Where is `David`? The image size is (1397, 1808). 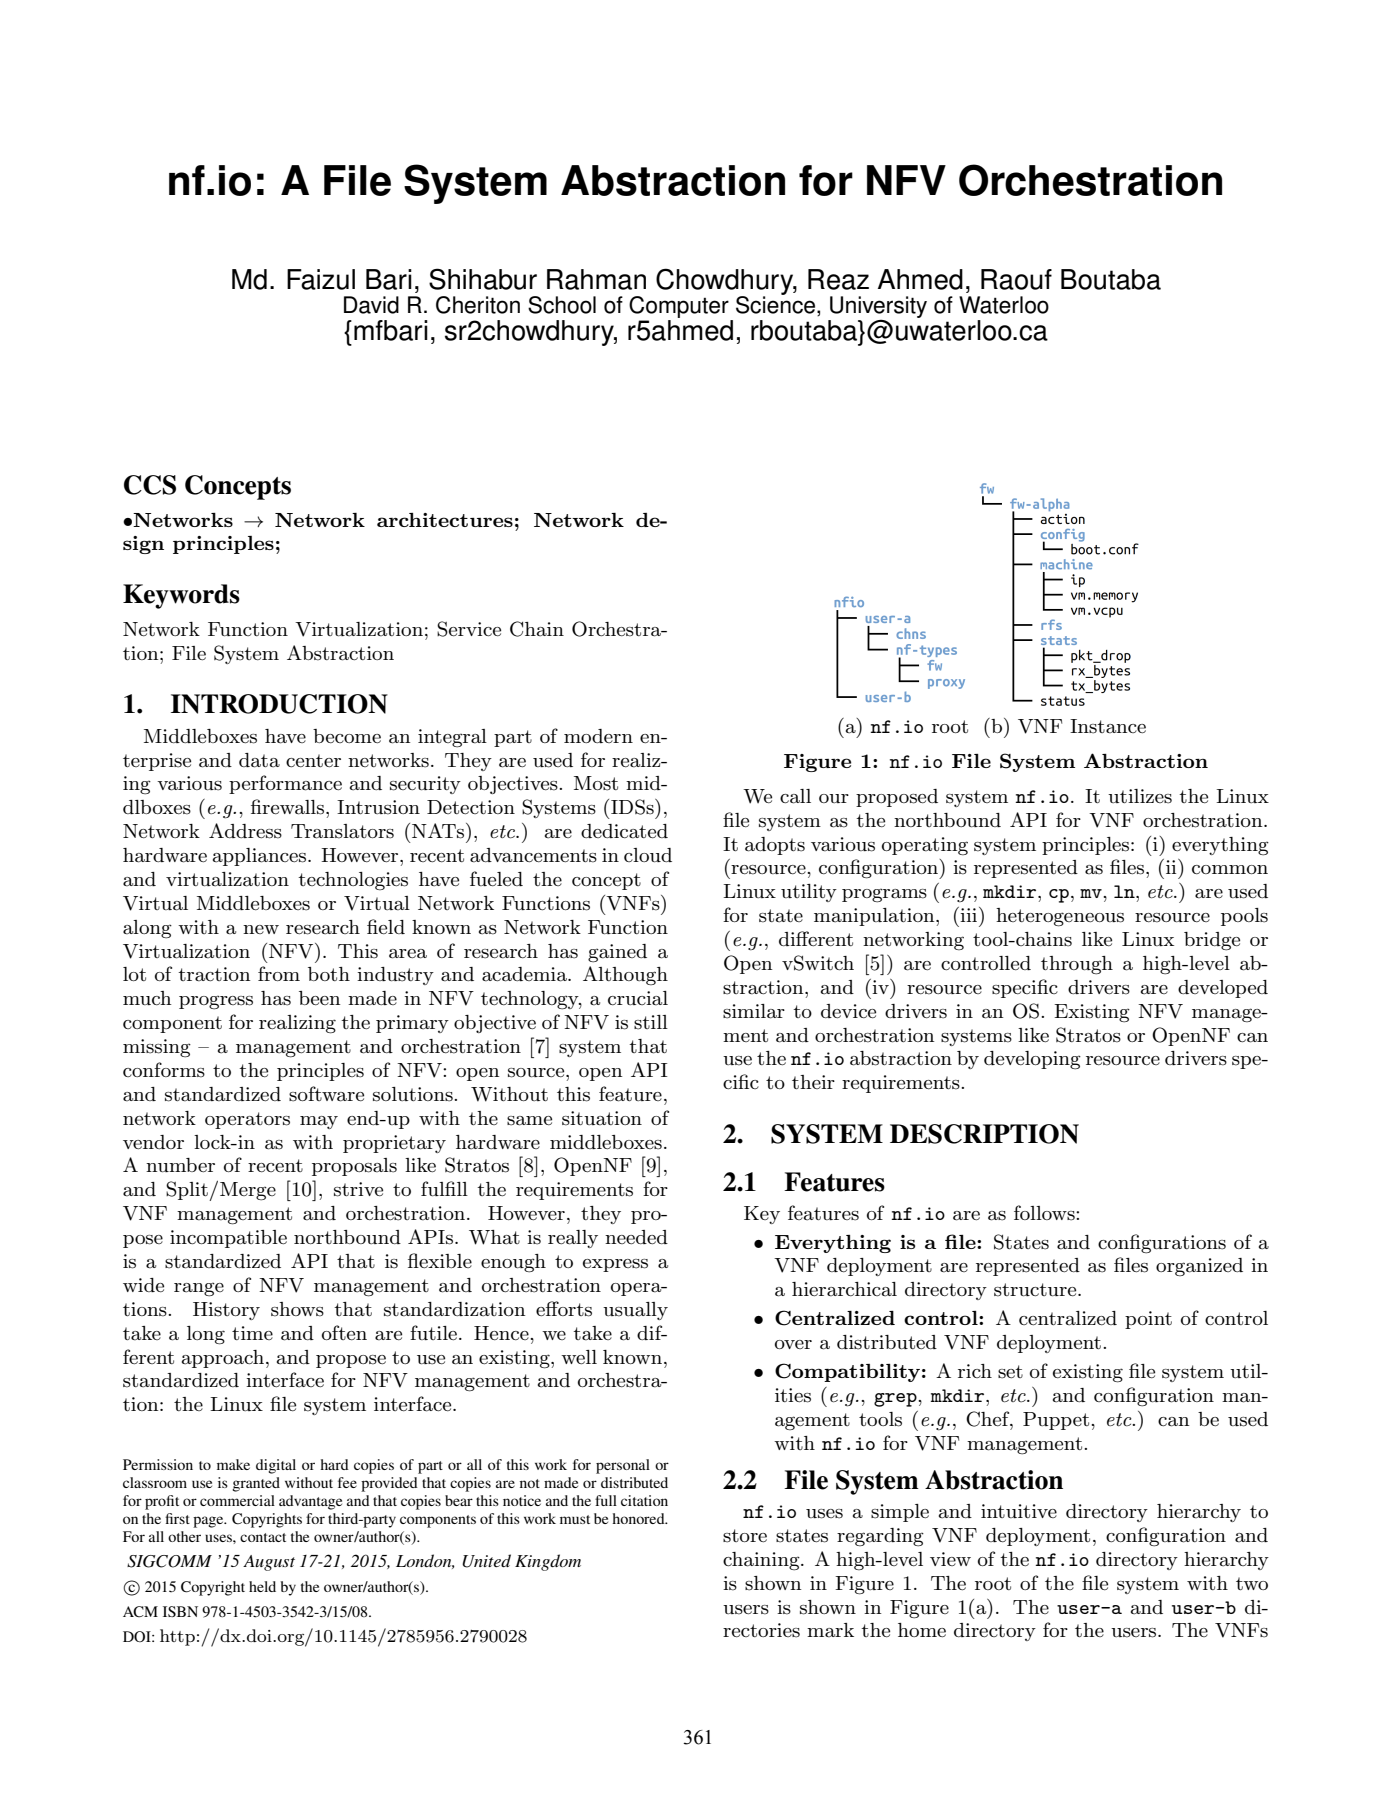
David is located at coordinates (371, 305).
